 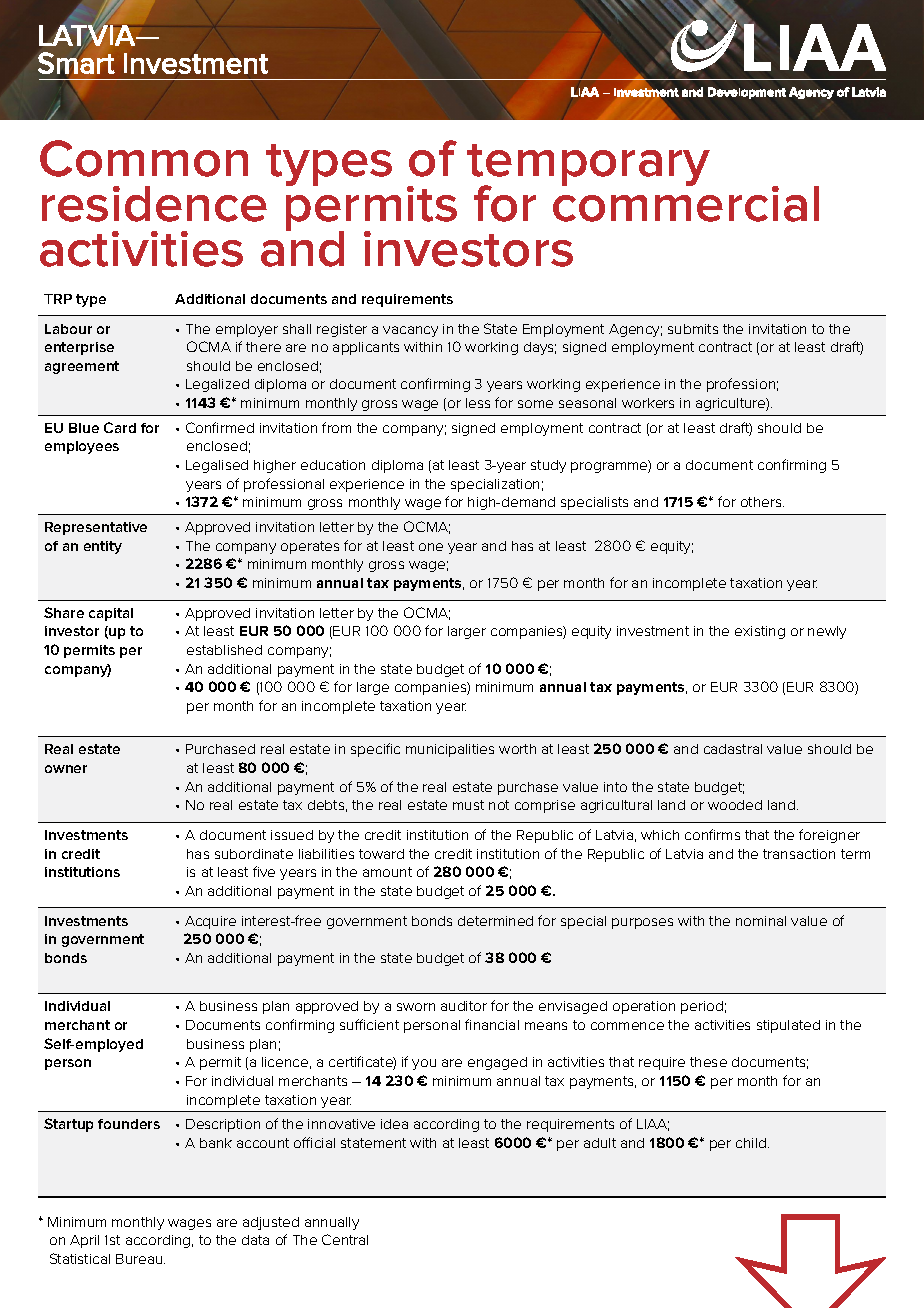 What do you see at coordinates (431, 547) in the screenshot?
I see `one` at bounding box center [431, 547].
